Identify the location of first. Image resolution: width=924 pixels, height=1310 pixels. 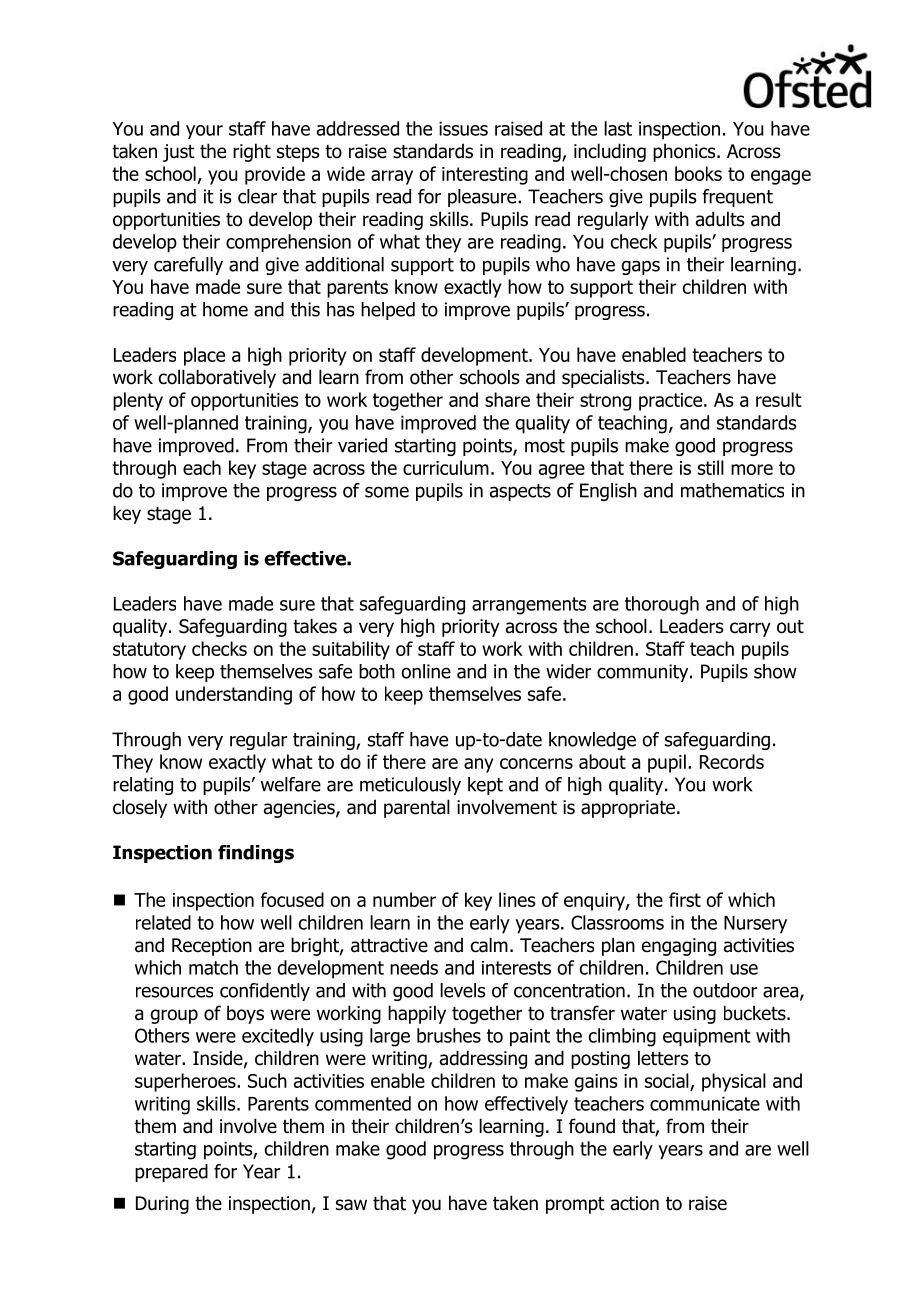
(685, 899).
